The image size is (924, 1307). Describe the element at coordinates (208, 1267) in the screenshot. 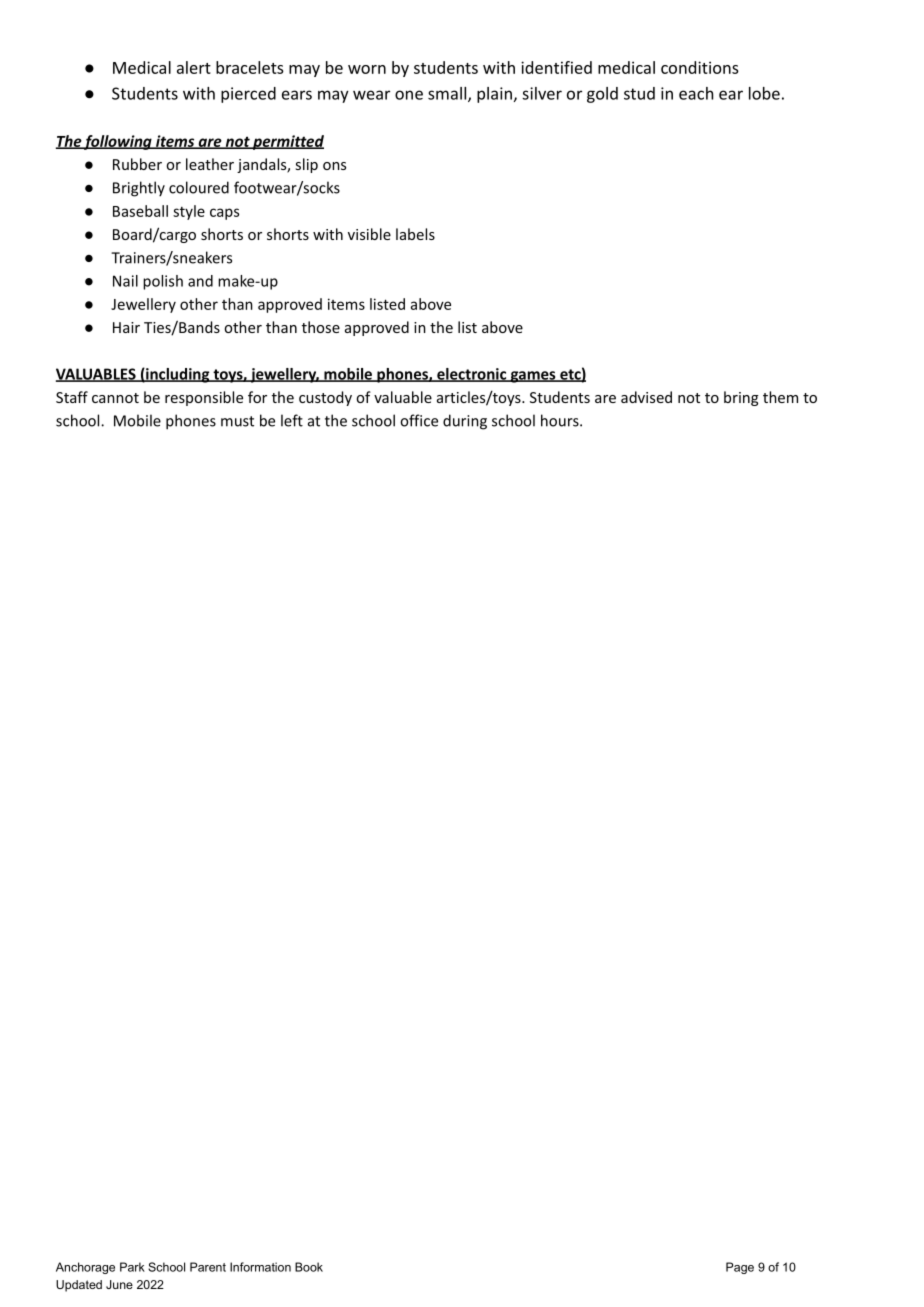

I see `Parent` at that location.
